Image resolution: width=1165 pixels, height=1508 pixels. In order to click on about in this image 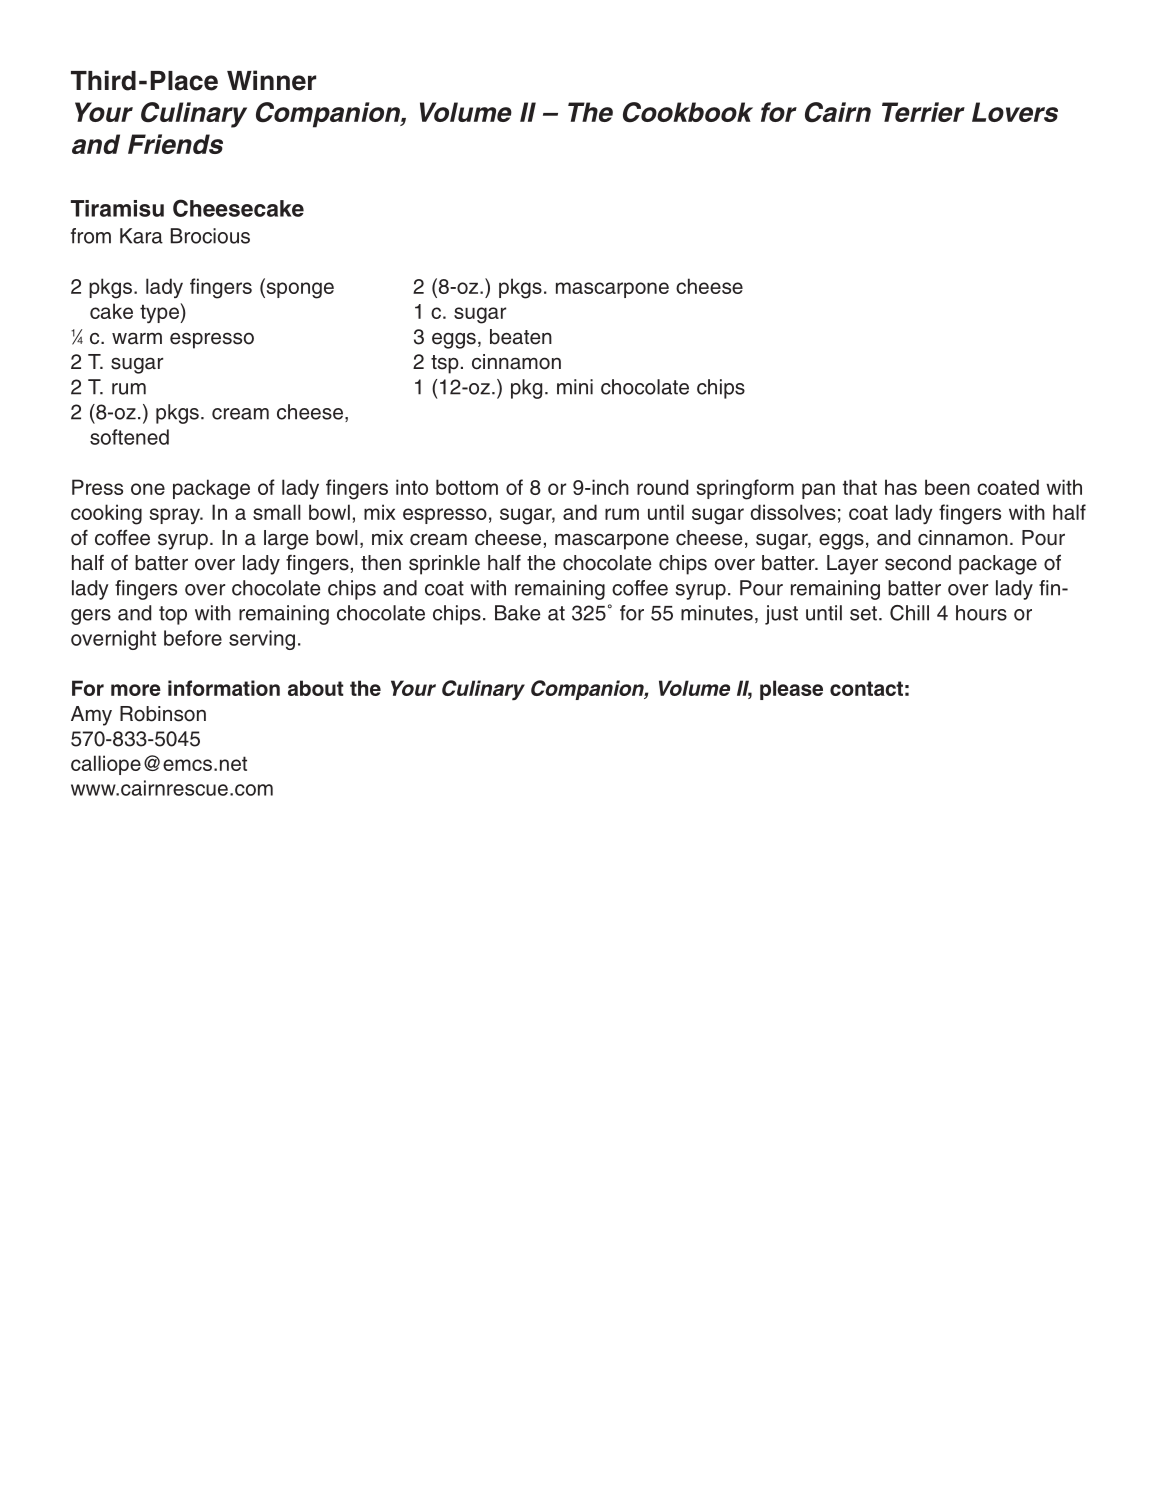, I will do `click(315, 688)`.
